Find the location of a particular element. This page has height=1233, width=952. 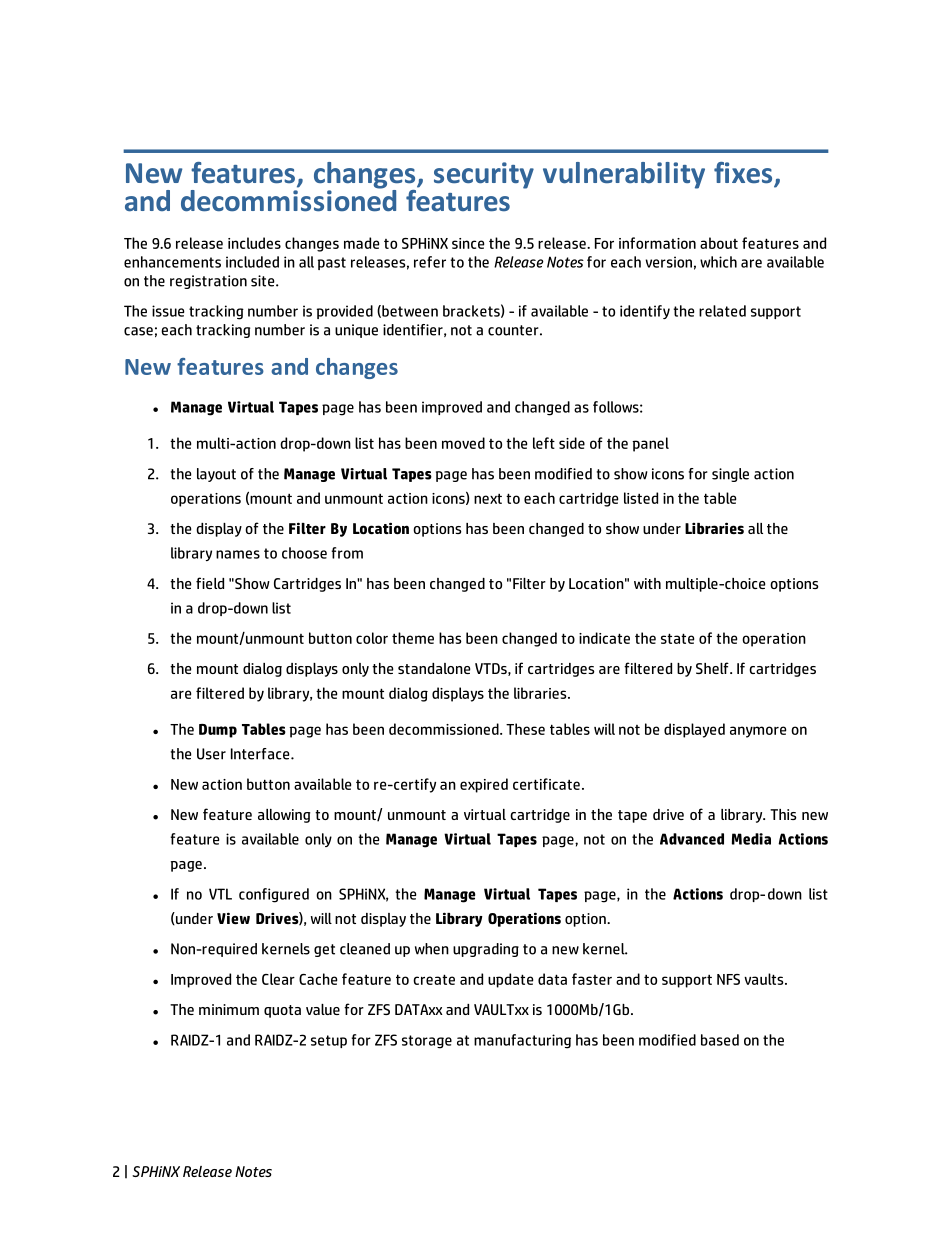

storage is located at coordinates (427, 1042).
